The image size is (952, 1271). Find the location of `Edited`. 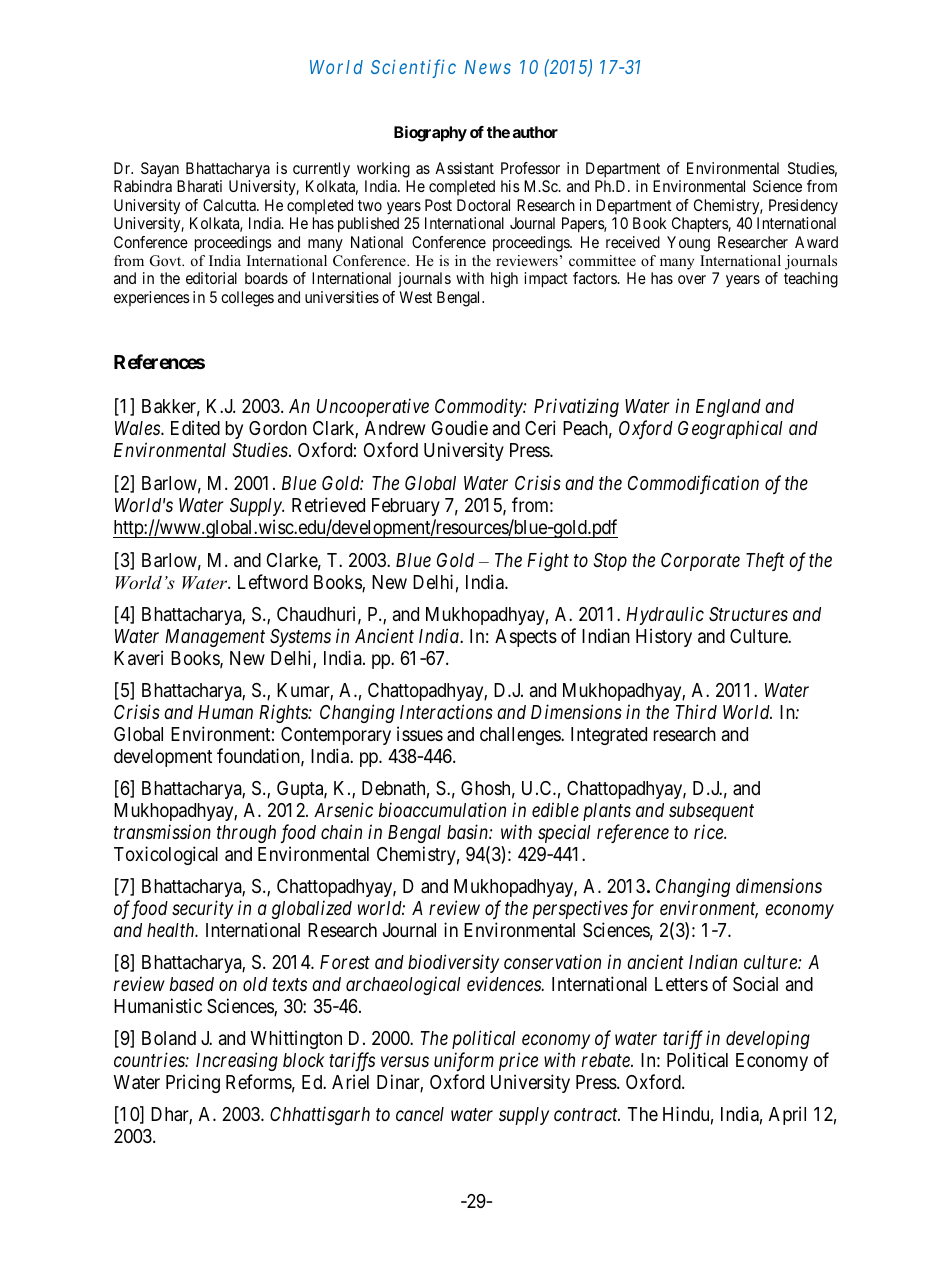

Edited is located at coordinates (195, 427).
